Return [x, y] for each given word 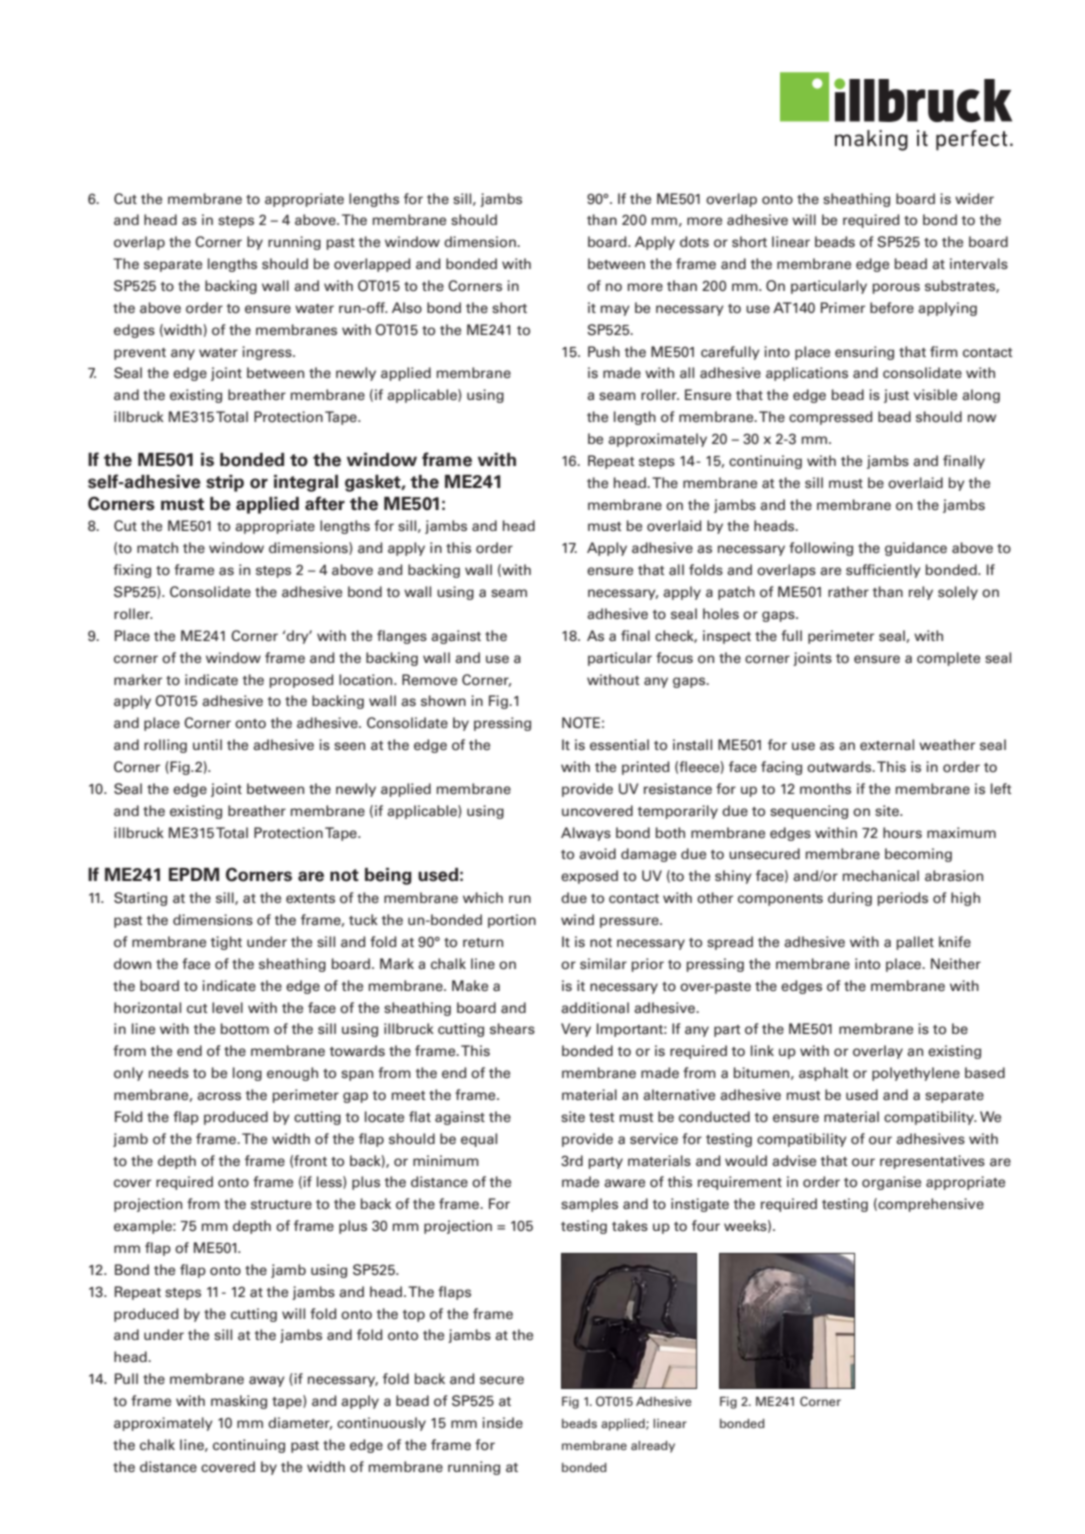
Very [576, 1030]
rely [921, 593]
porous [896, 288]
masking [239, 1402]
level [227, 1008]
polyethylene [916, 1074]
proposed [301, 681]
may [615, 310]
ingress [268, 353]
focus [674, 658]
